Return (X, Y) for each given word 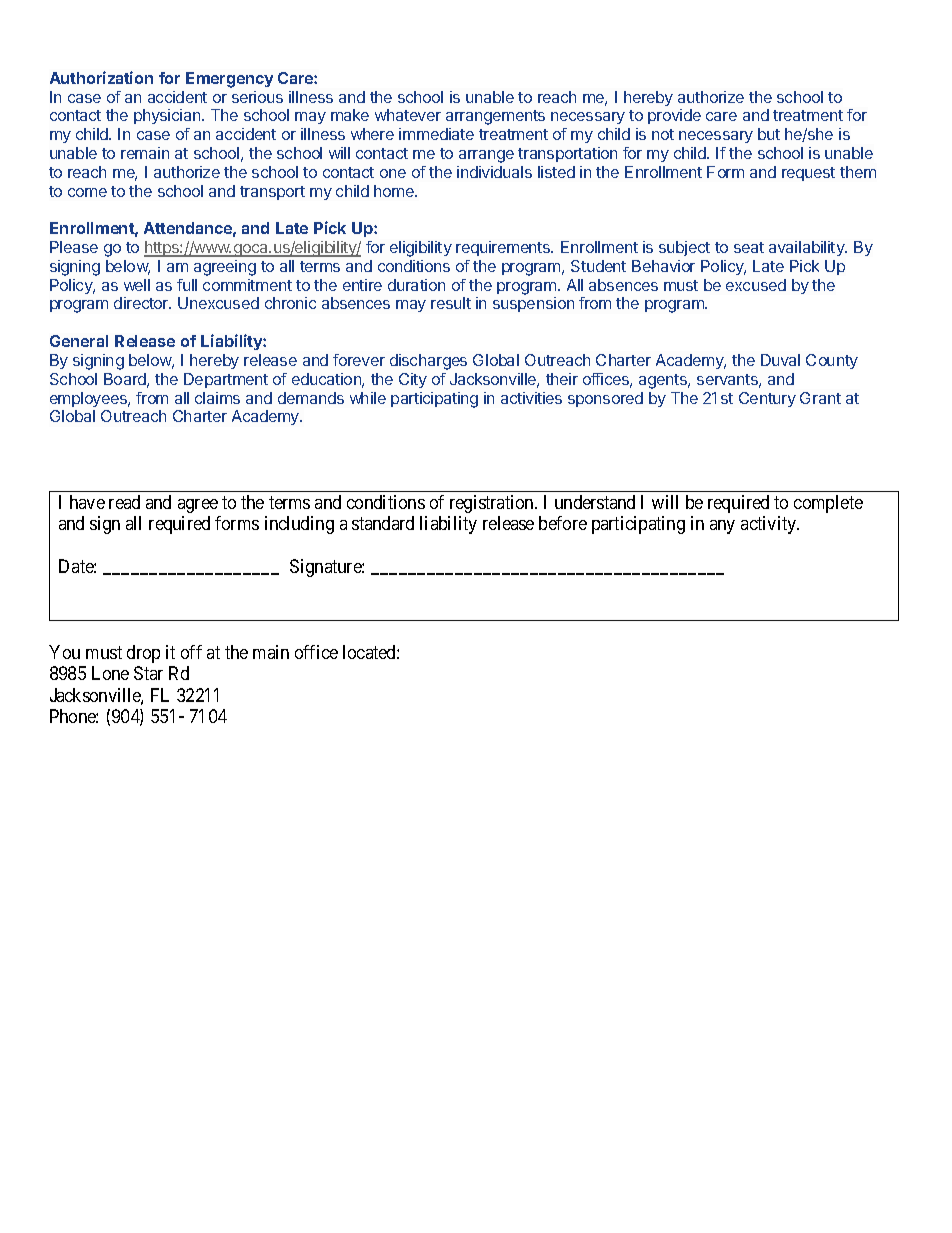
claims (217, 398)
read (124, 502)
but (769, 134)
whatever (408, 115)
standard (383, 523)
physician (168, 116)
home (395, 191)
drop (143, 654)
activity (770, 525)
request (808, 174)
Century (767, 399)
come (87, 192)
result (451, 303)
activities (531, 398)
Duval (780, 360)
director (142, 303)
